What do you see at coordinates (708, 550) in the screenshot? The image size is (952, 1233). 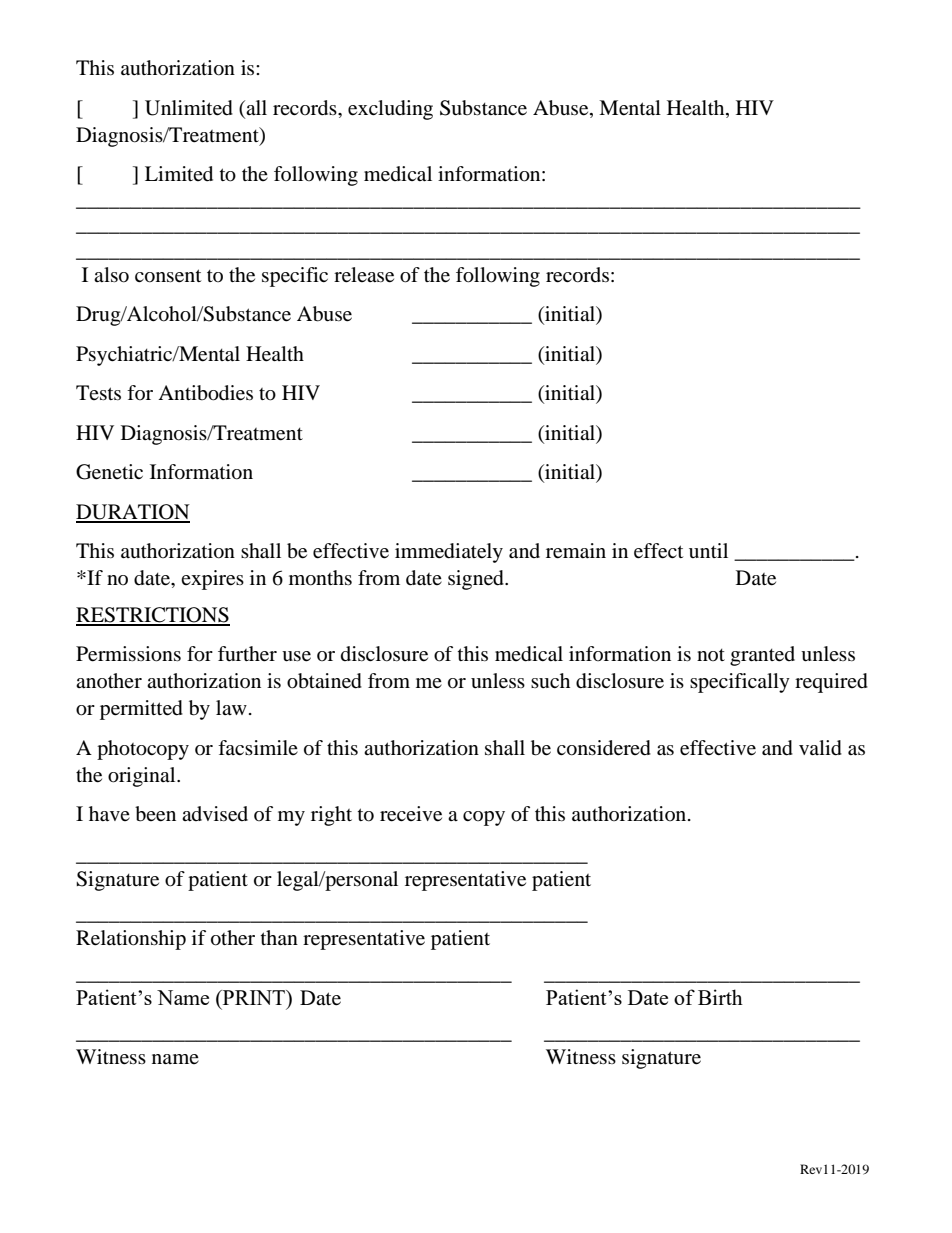 I see `until` at bounding box center [708, 550].
